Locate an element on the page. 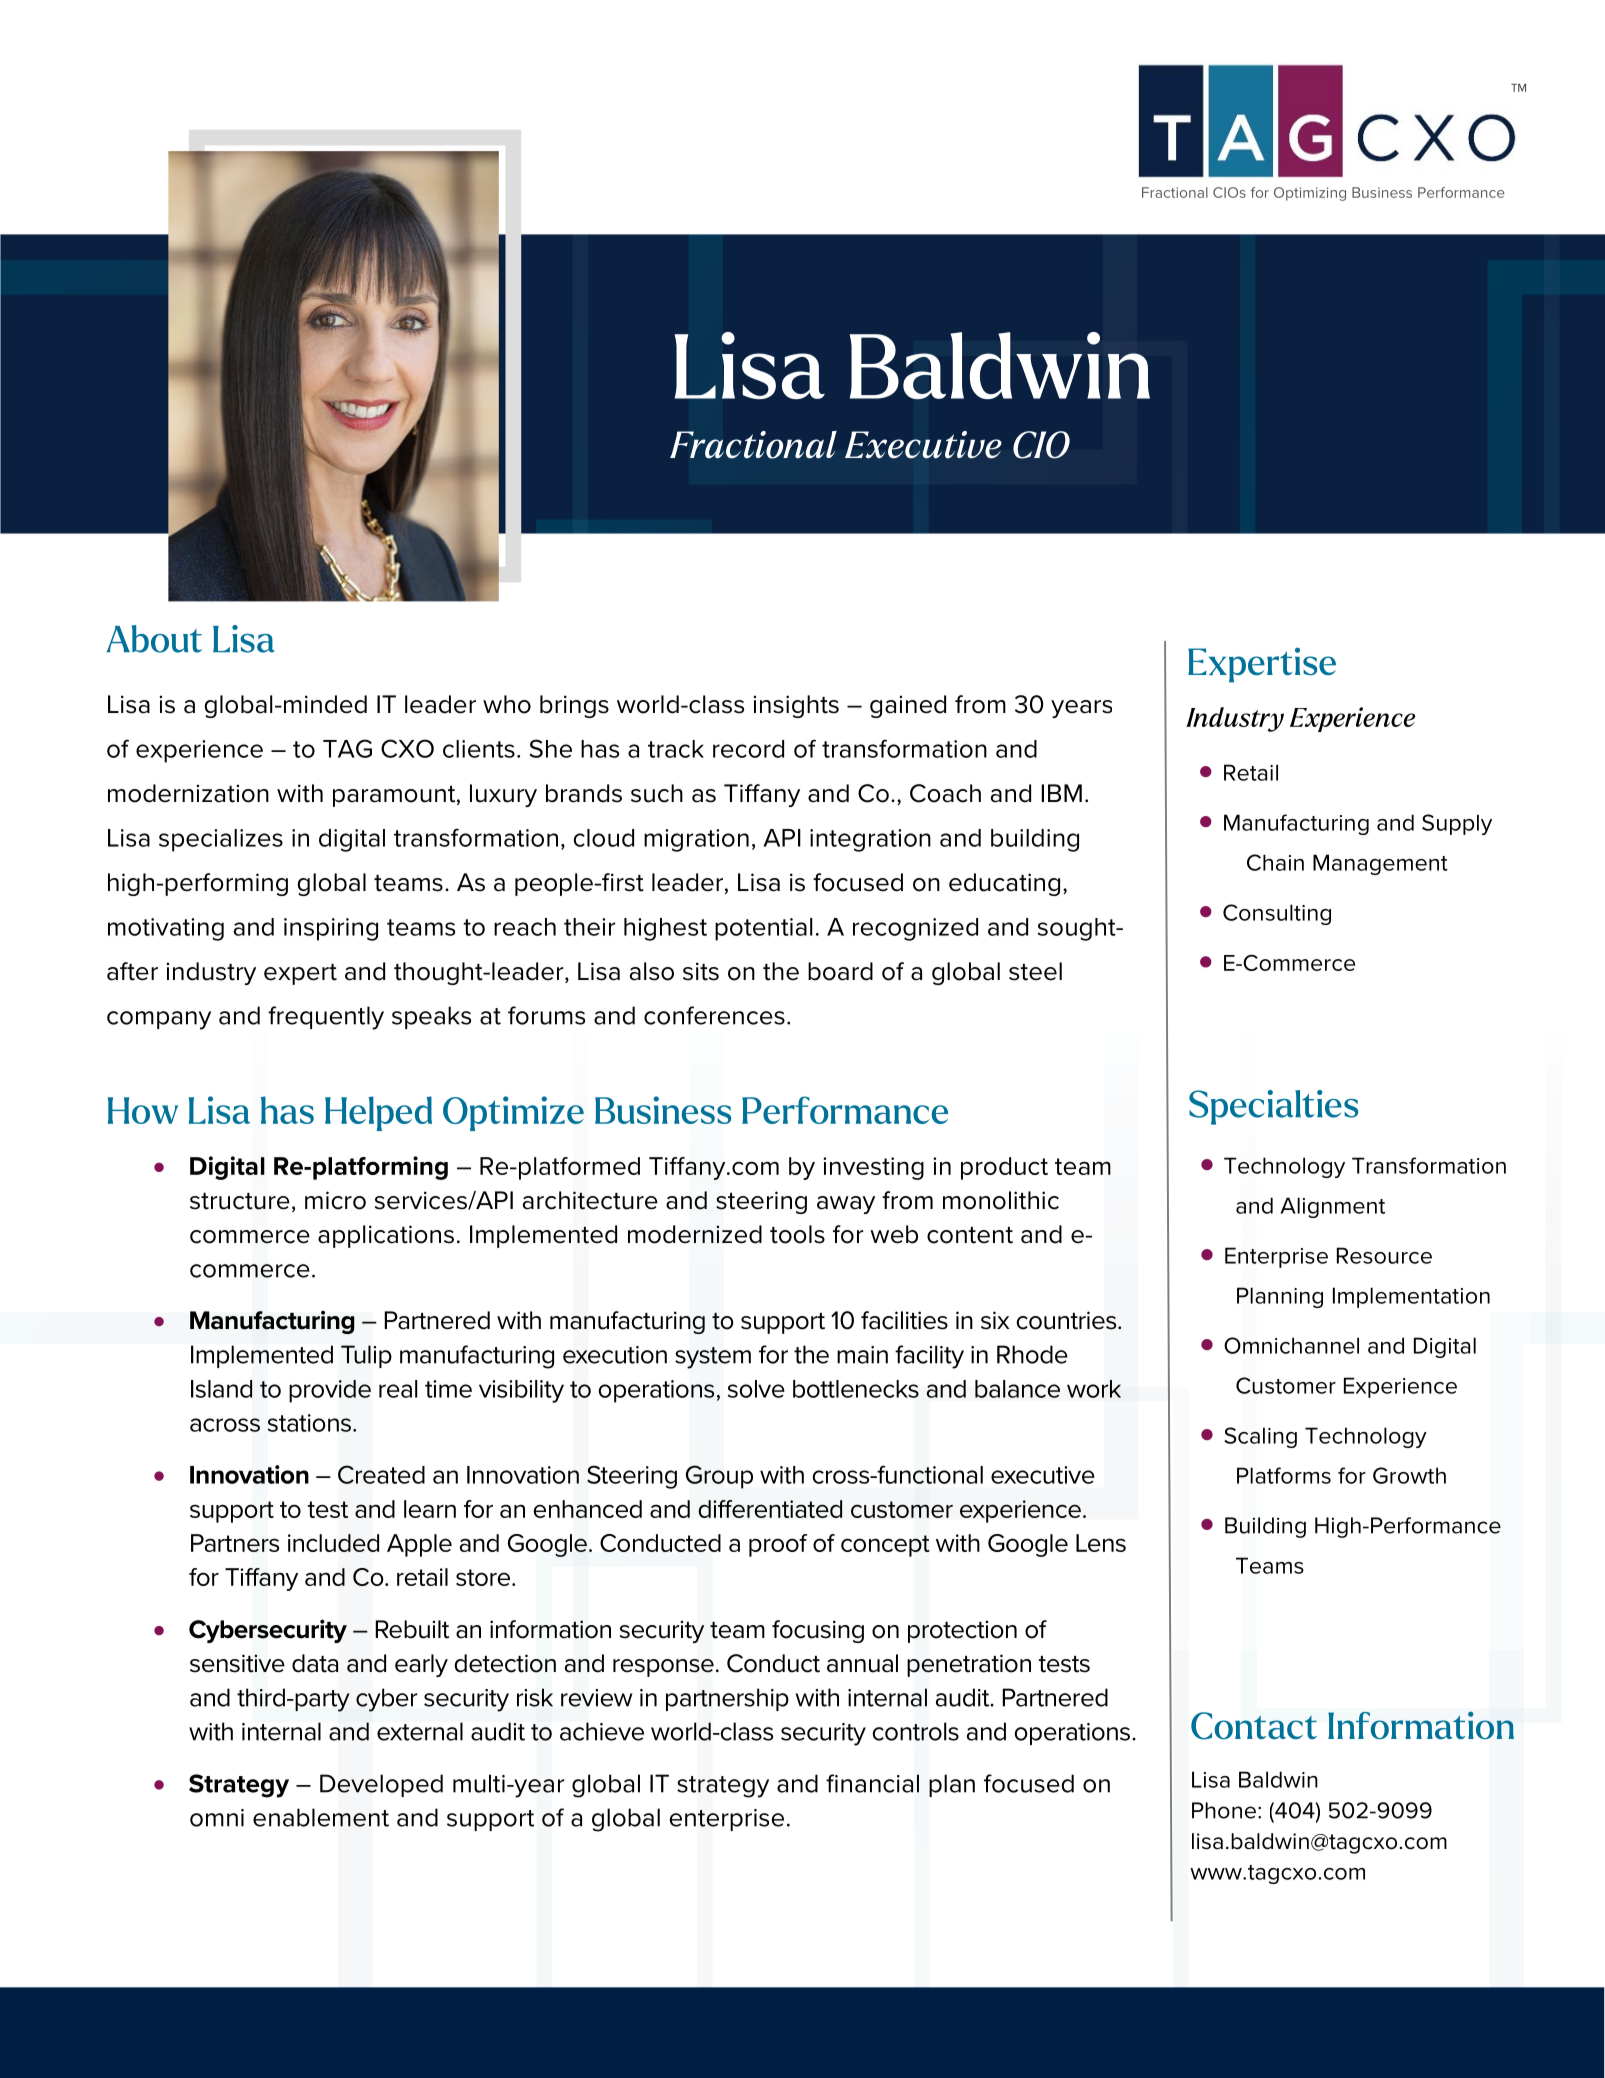 This document has height=2078, width=1605. applications is located at coordinates (386, 1236).
